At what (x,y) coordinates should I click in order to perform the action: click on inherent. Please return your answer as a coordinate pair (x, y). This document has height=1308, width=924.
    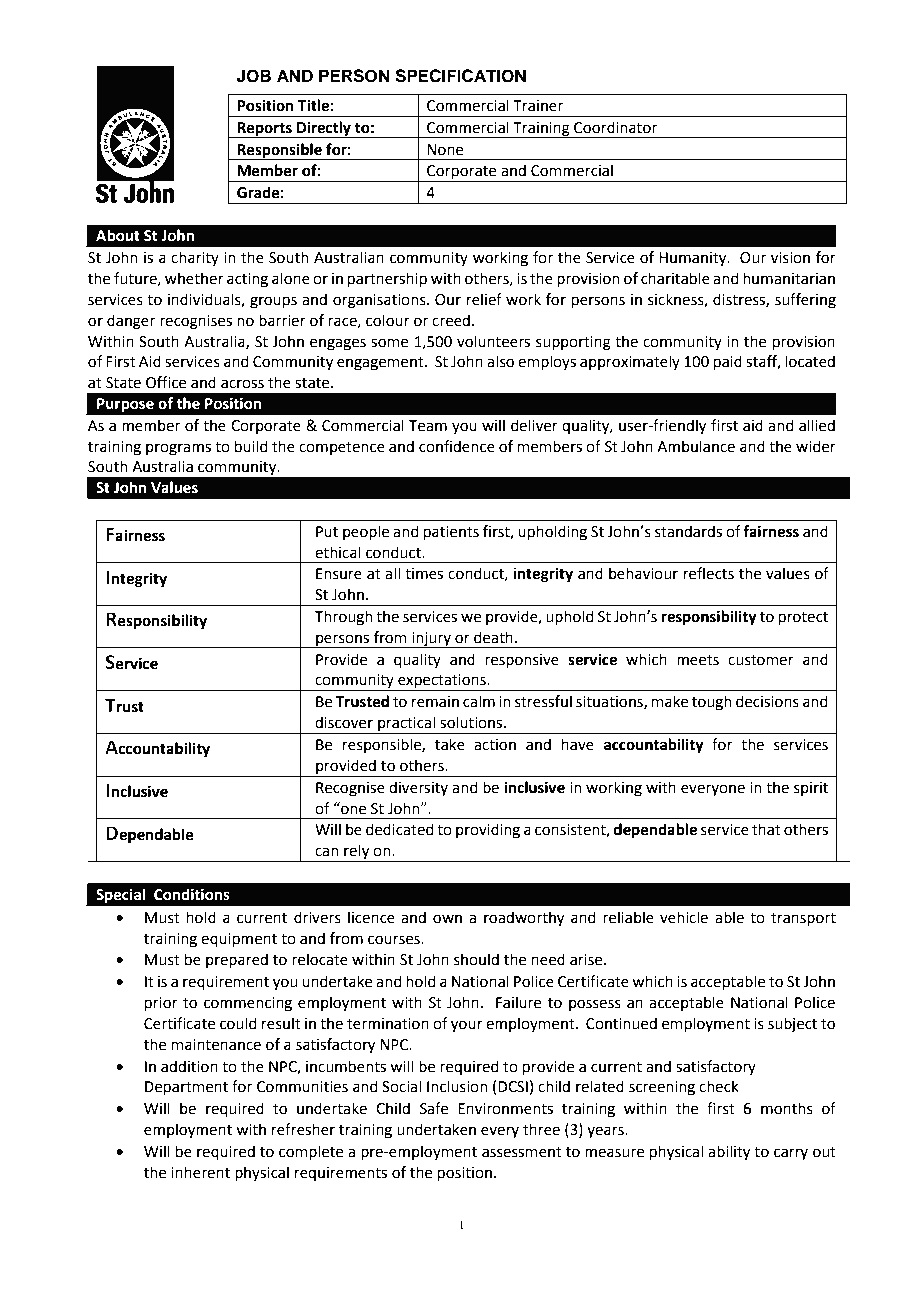
    Looking at the image, I should click on (200, 1172).
